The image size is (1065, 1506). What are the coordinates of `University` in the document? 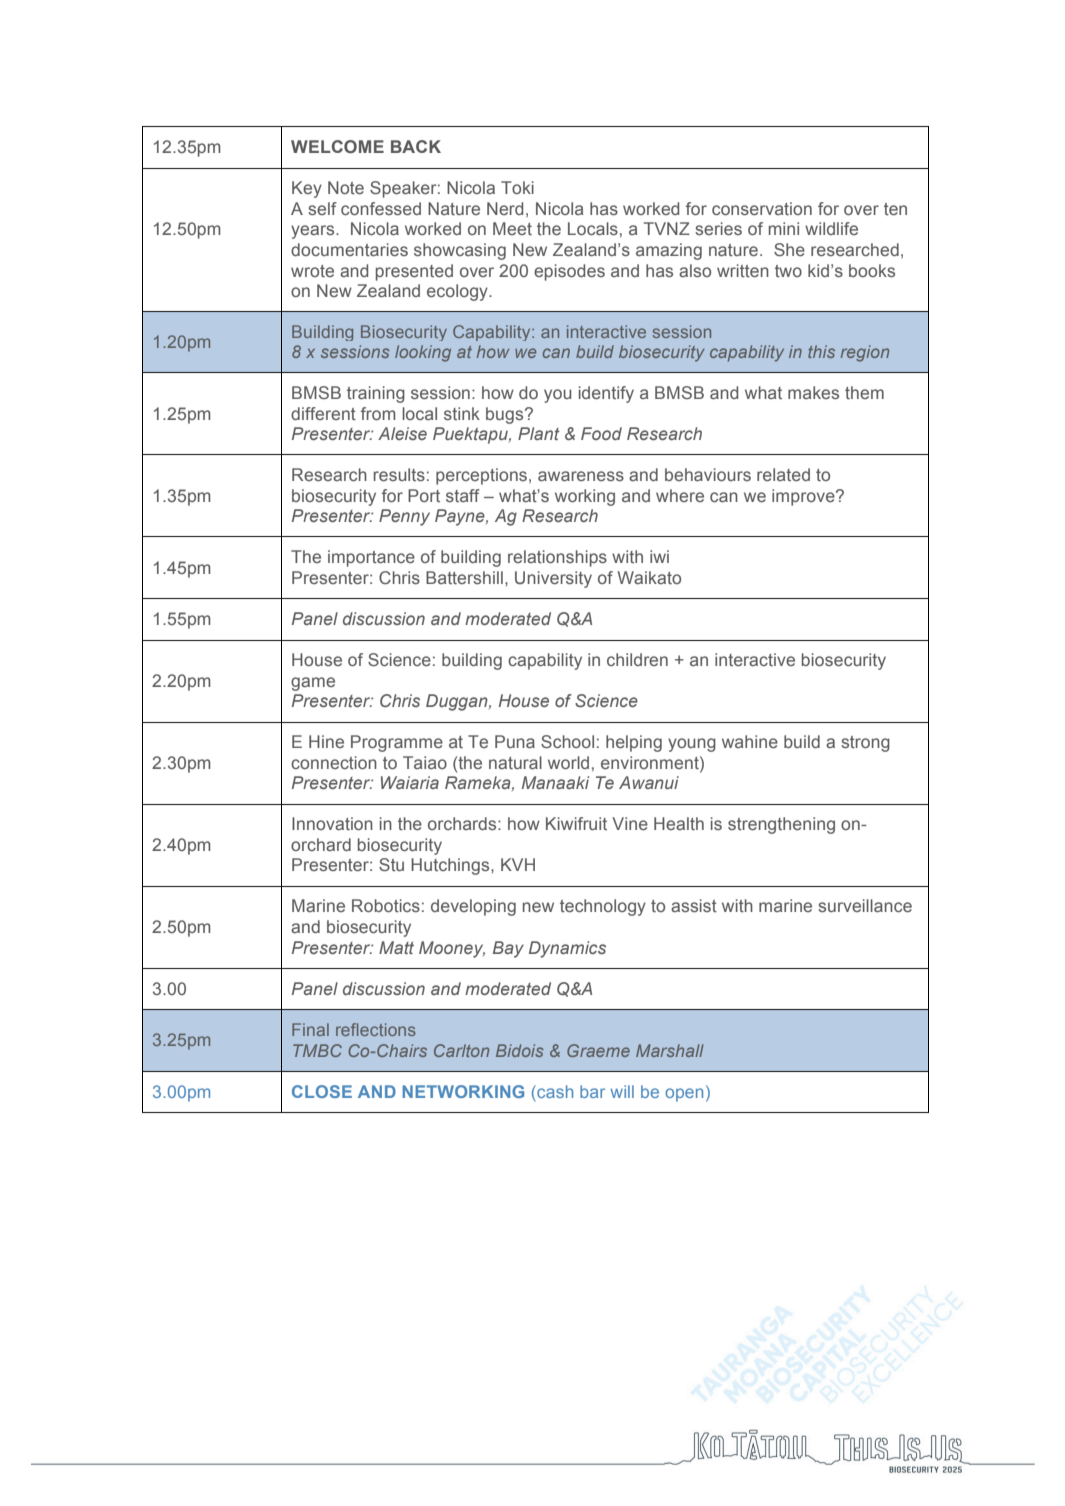 It's located at (553, 579).
